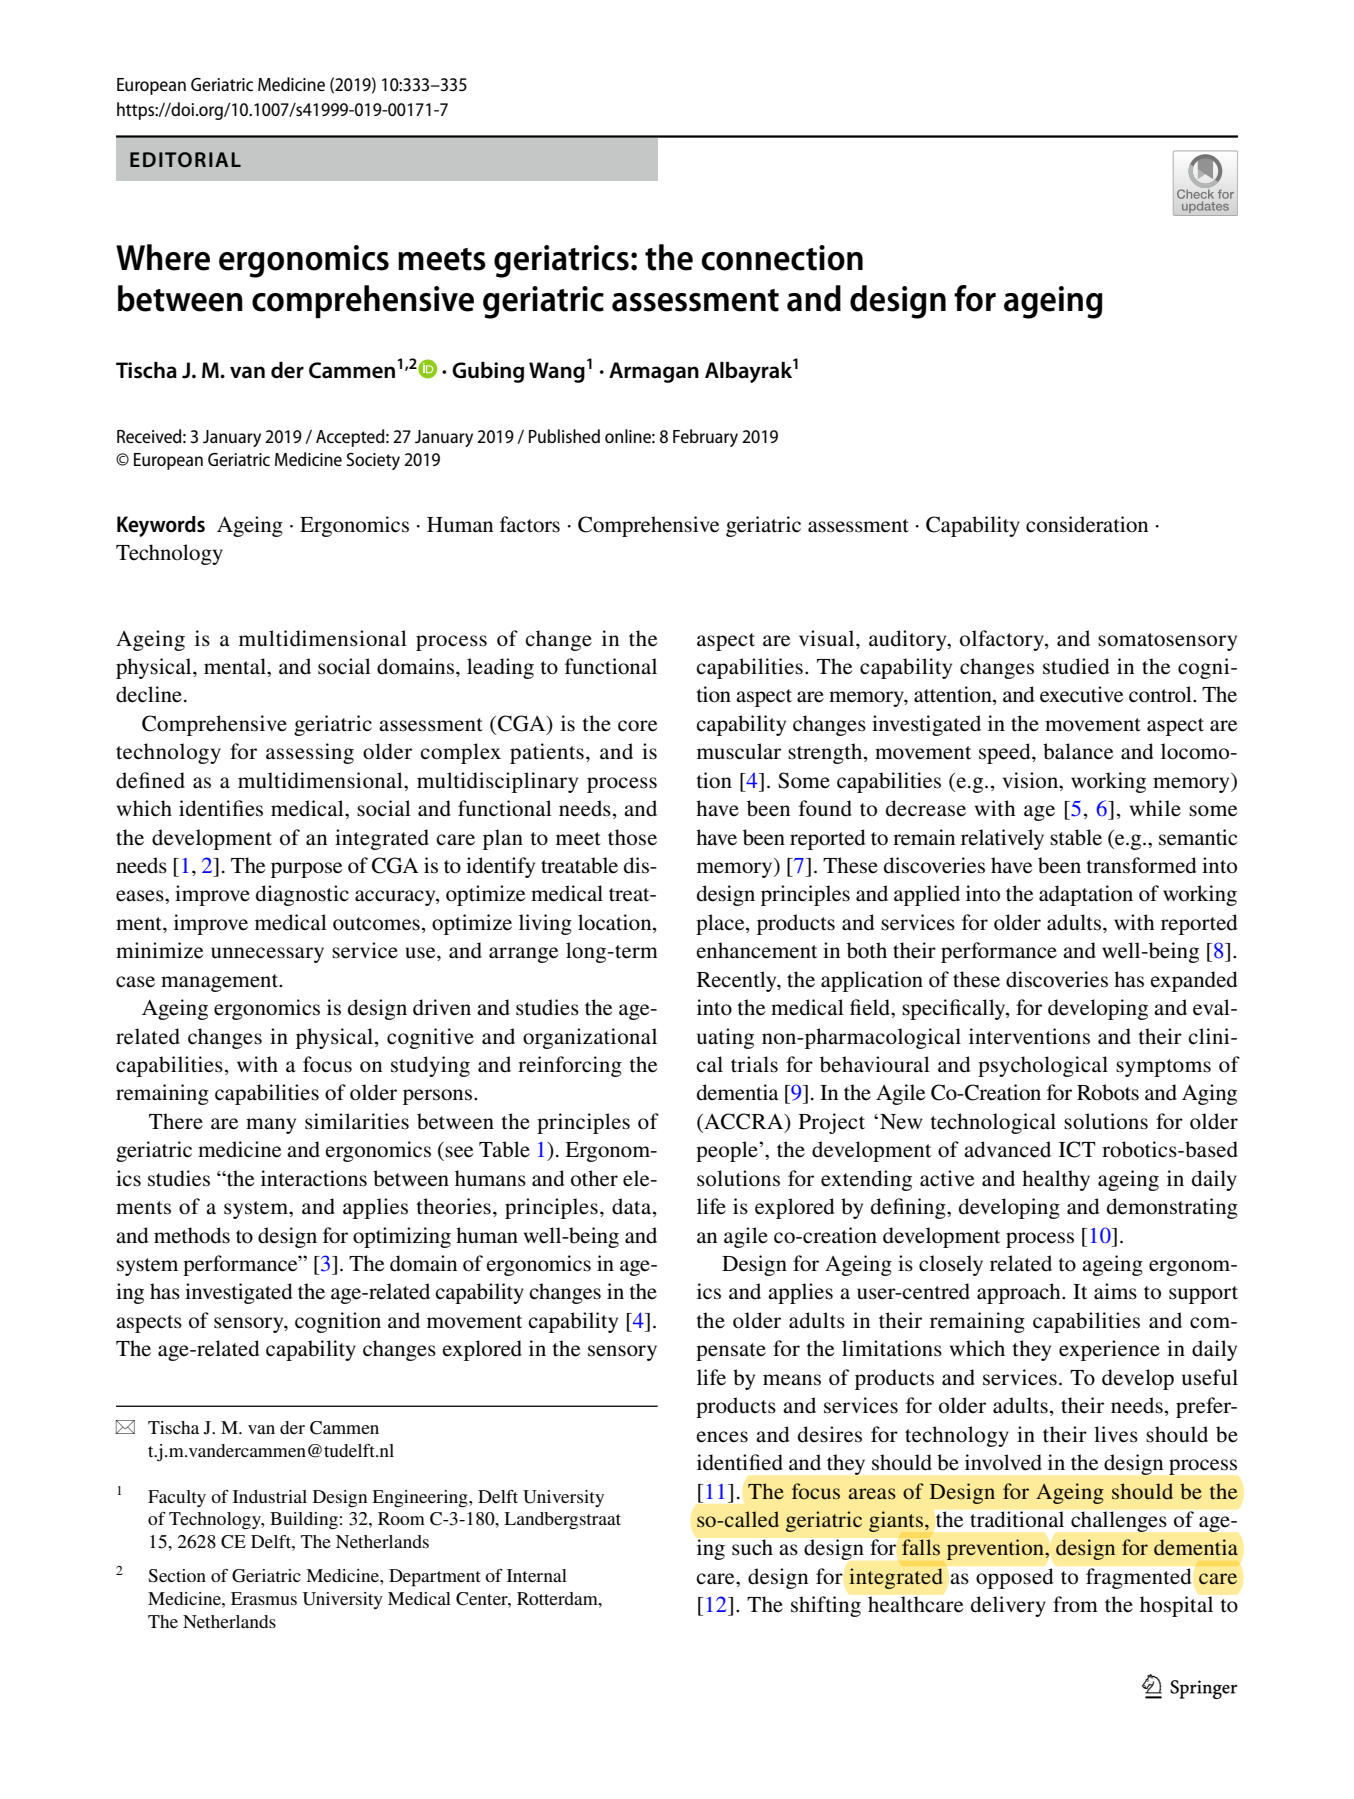 The height and width of the screenshot is (1799, 1354). What do you see at coordinates (1075, 1604) in the screenshot?
I see `from` at bounding box center [1075, 1604].
